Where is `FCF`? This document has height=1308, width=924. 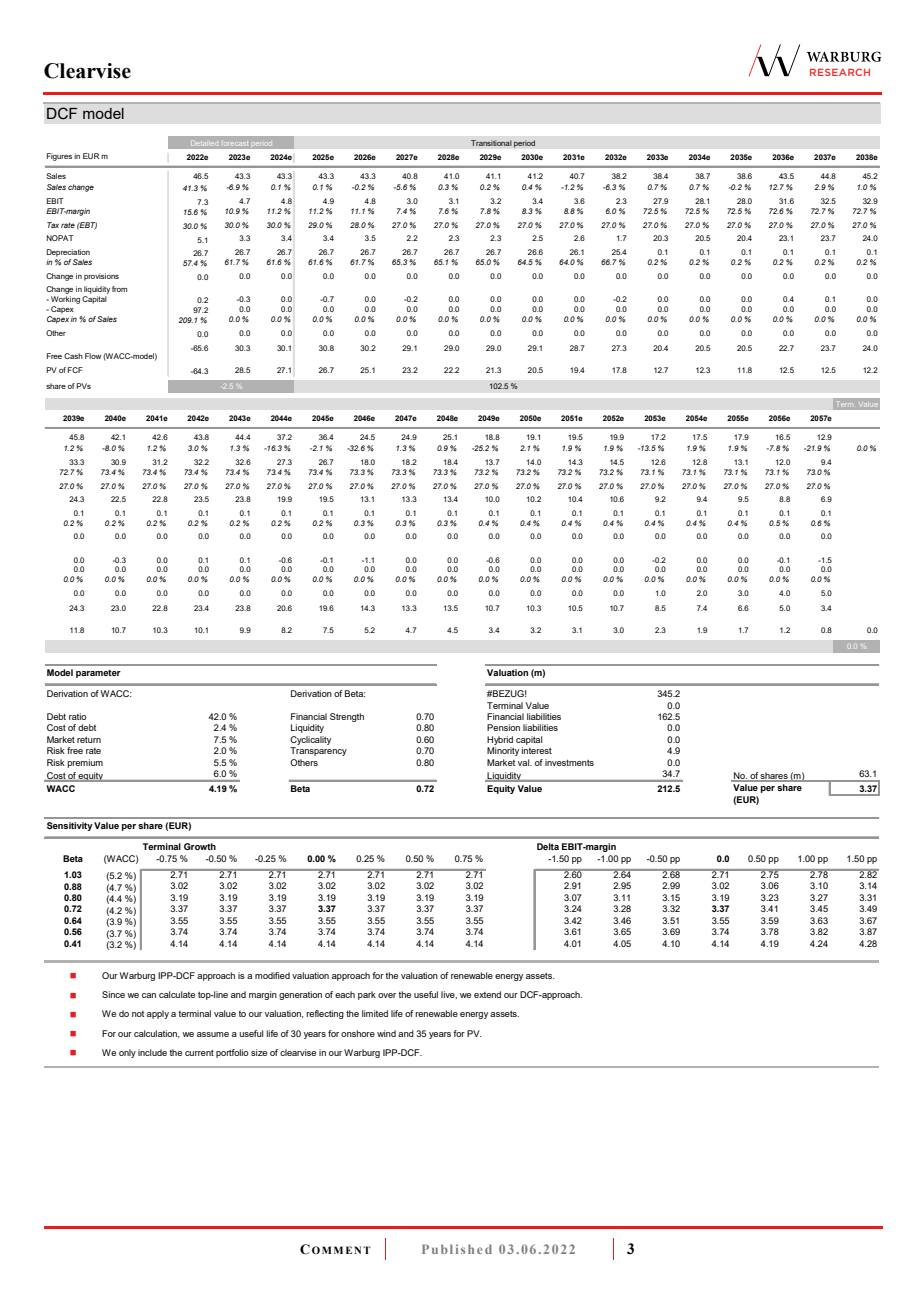
FCF is located at coordinates (75, 370).
